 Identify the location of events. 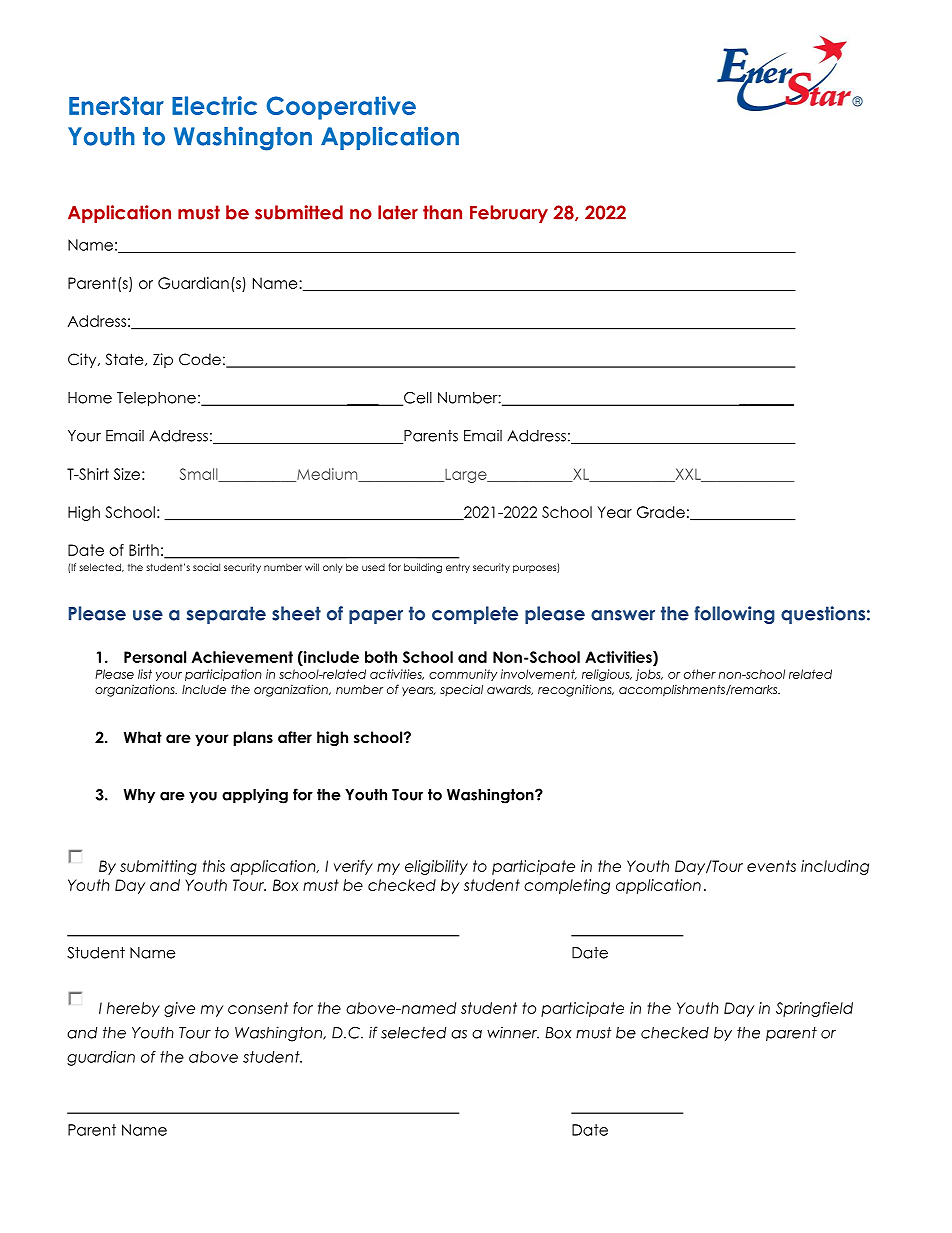
(771, 866).
